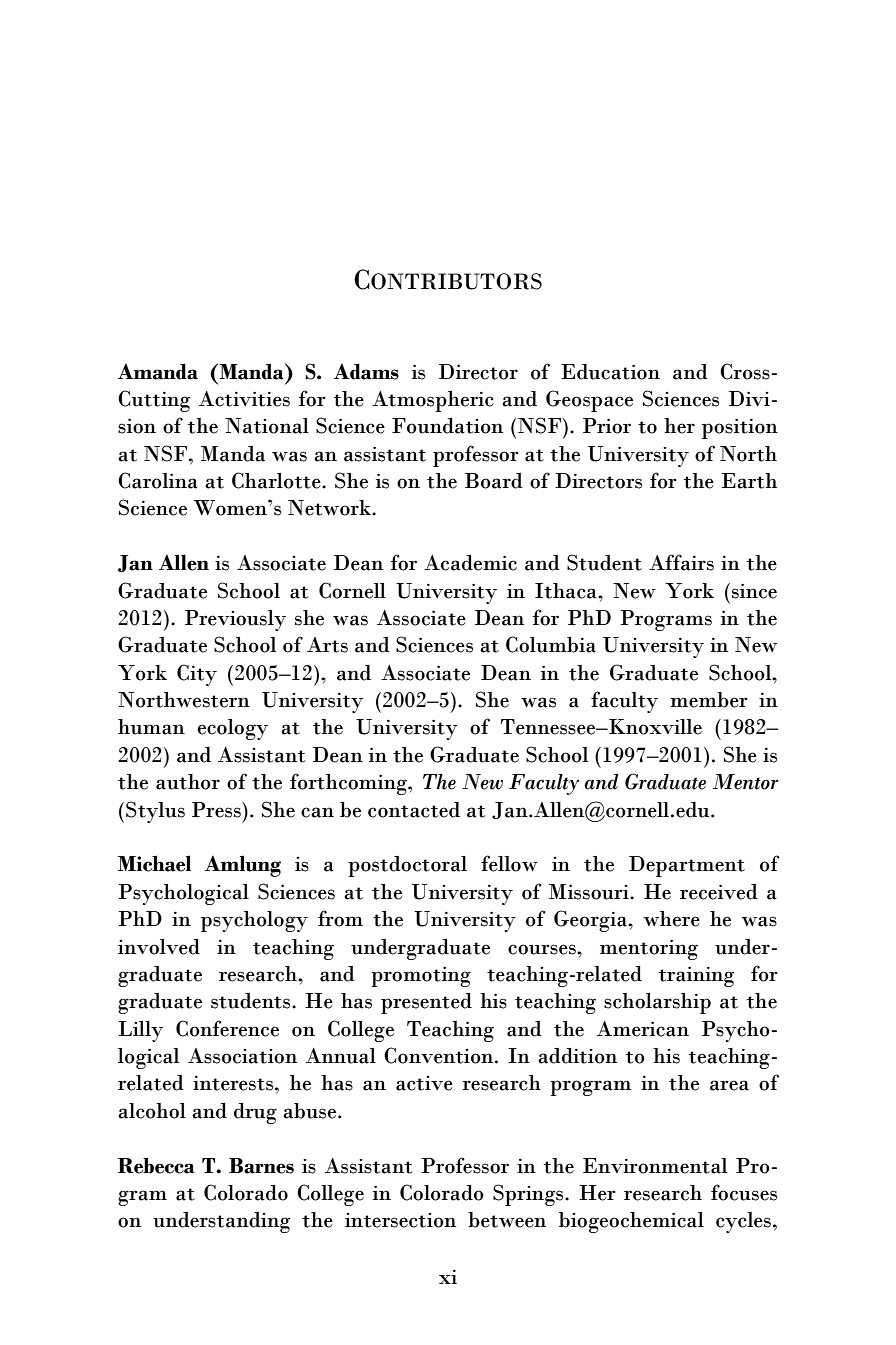 This screenshot has width=896, height=1345. Describe the element at coordinates (227, 1028) in the screenshot. I see `Conference` at that location.
